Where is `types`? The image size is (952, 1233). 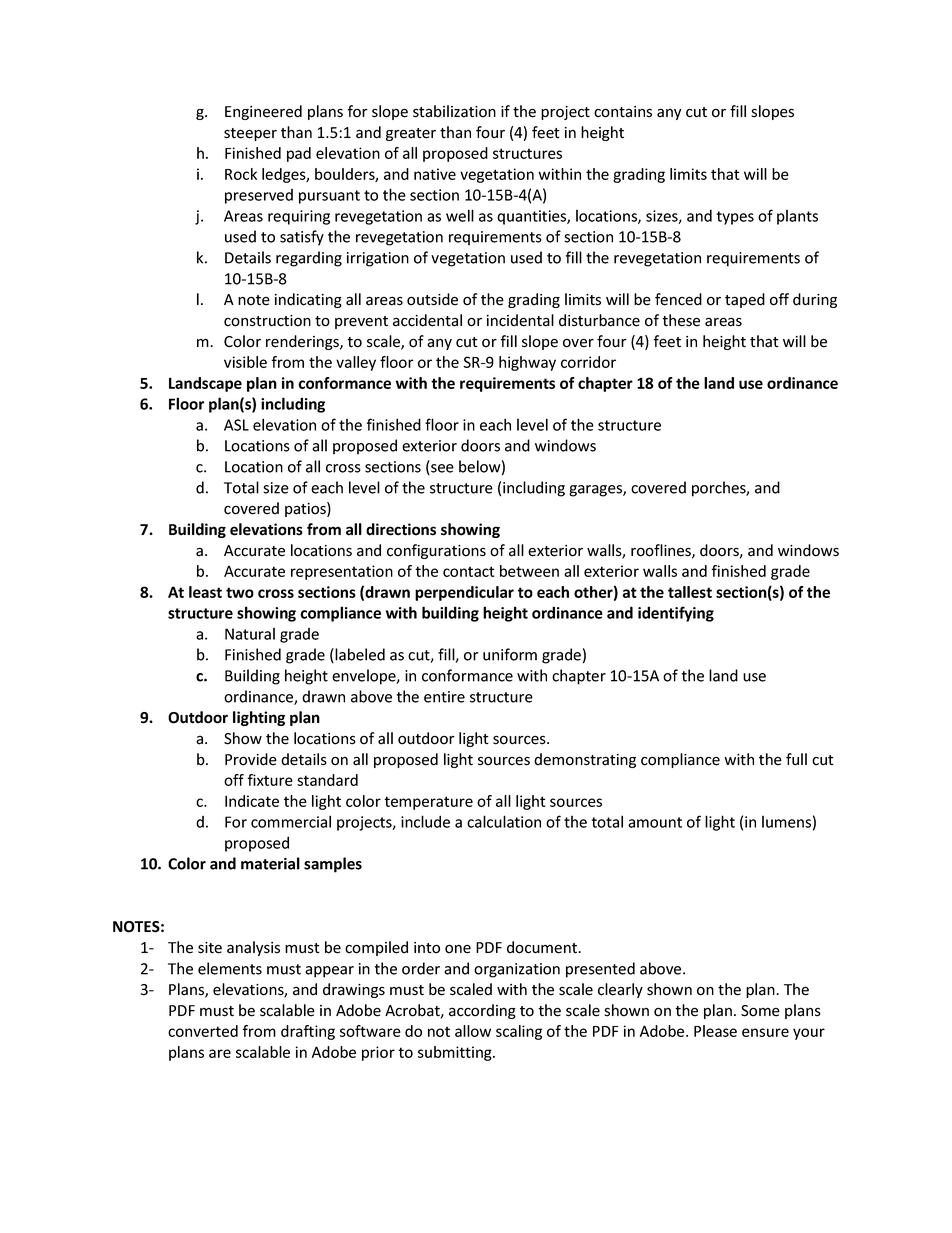 types is located at coordinates (735, 218).
